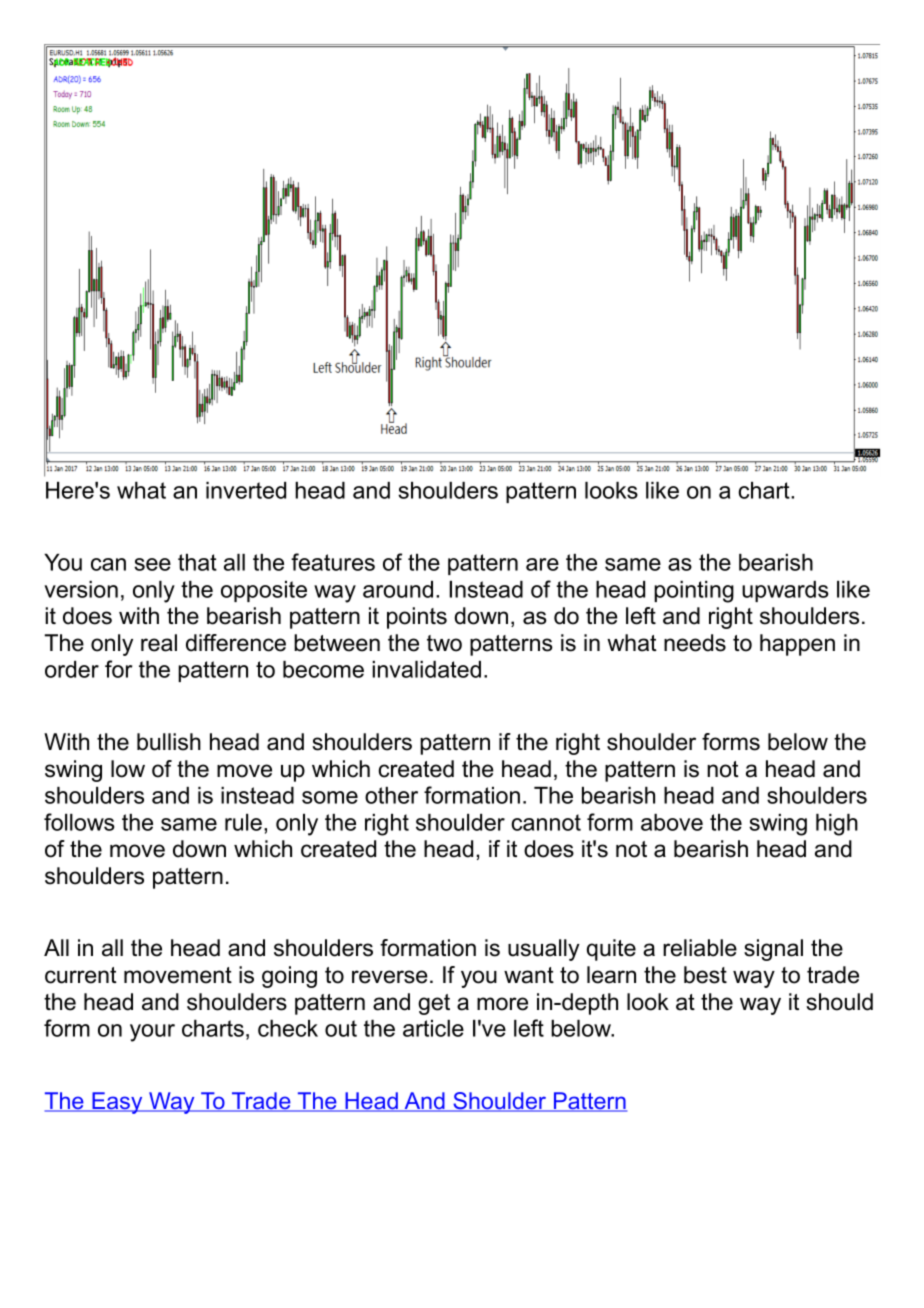 The image size is (924, 1308). I want to click on rule, so click(243, 822).
